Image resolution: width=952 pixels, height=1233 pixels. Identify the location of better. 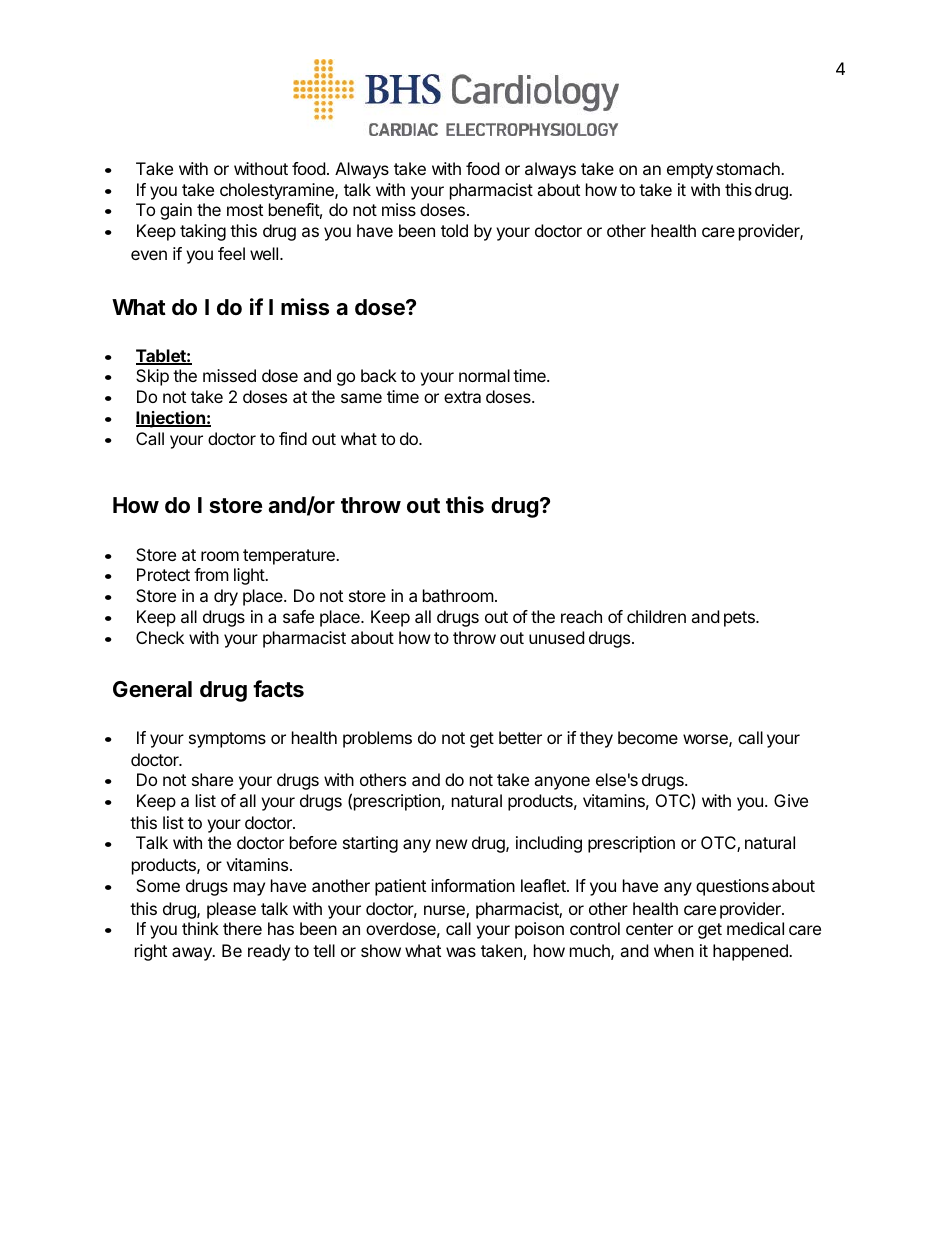
(520, 737).
